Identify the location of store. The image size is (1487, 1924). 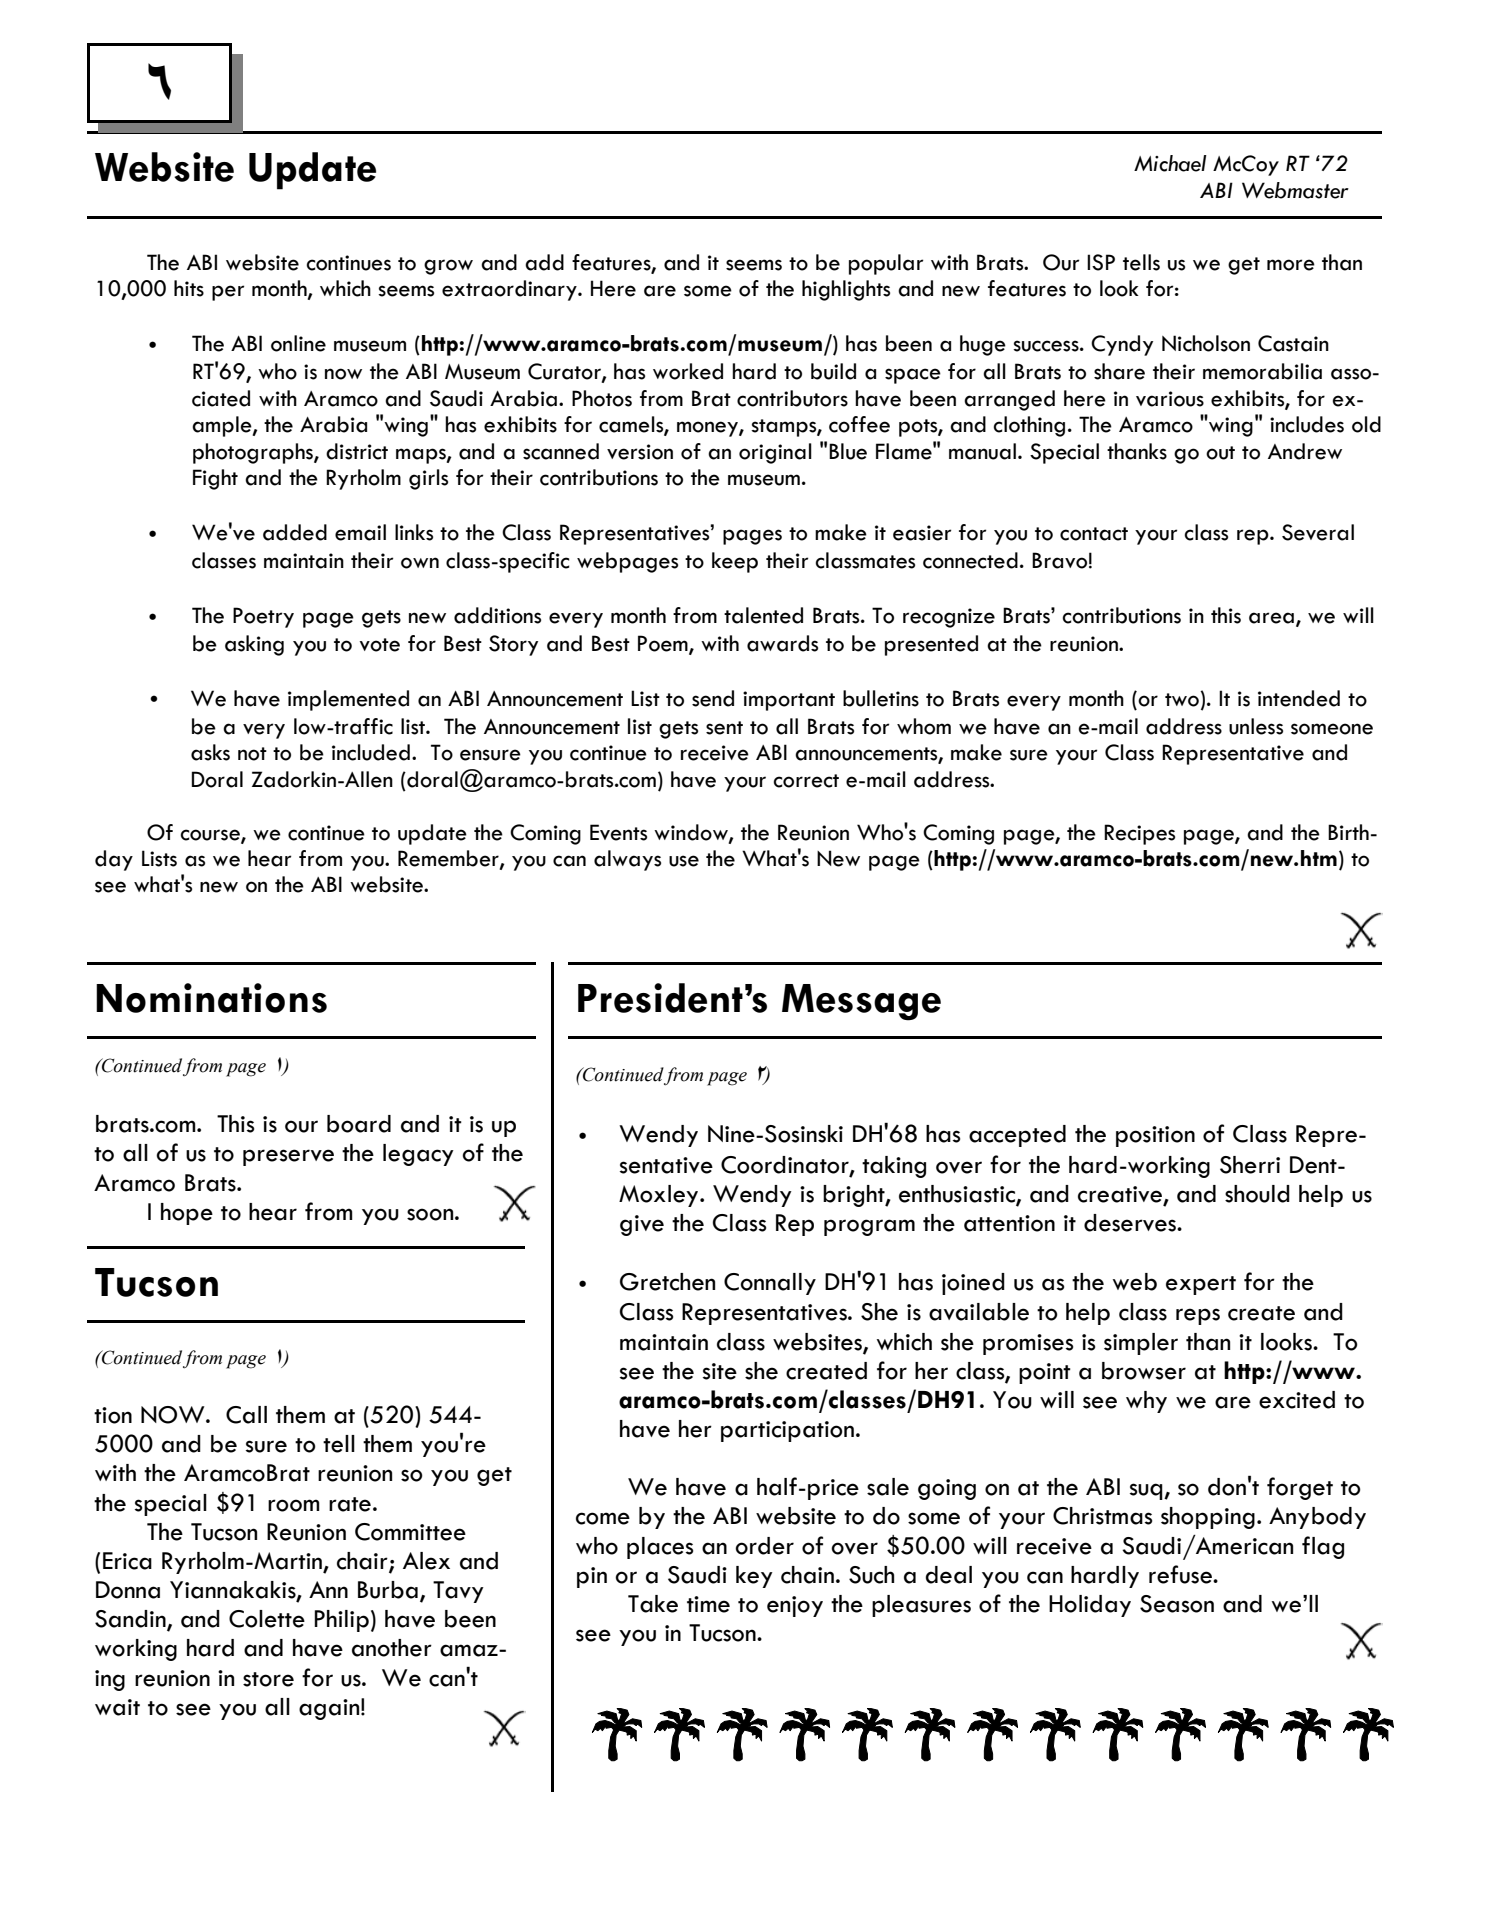
(268, 1679).
